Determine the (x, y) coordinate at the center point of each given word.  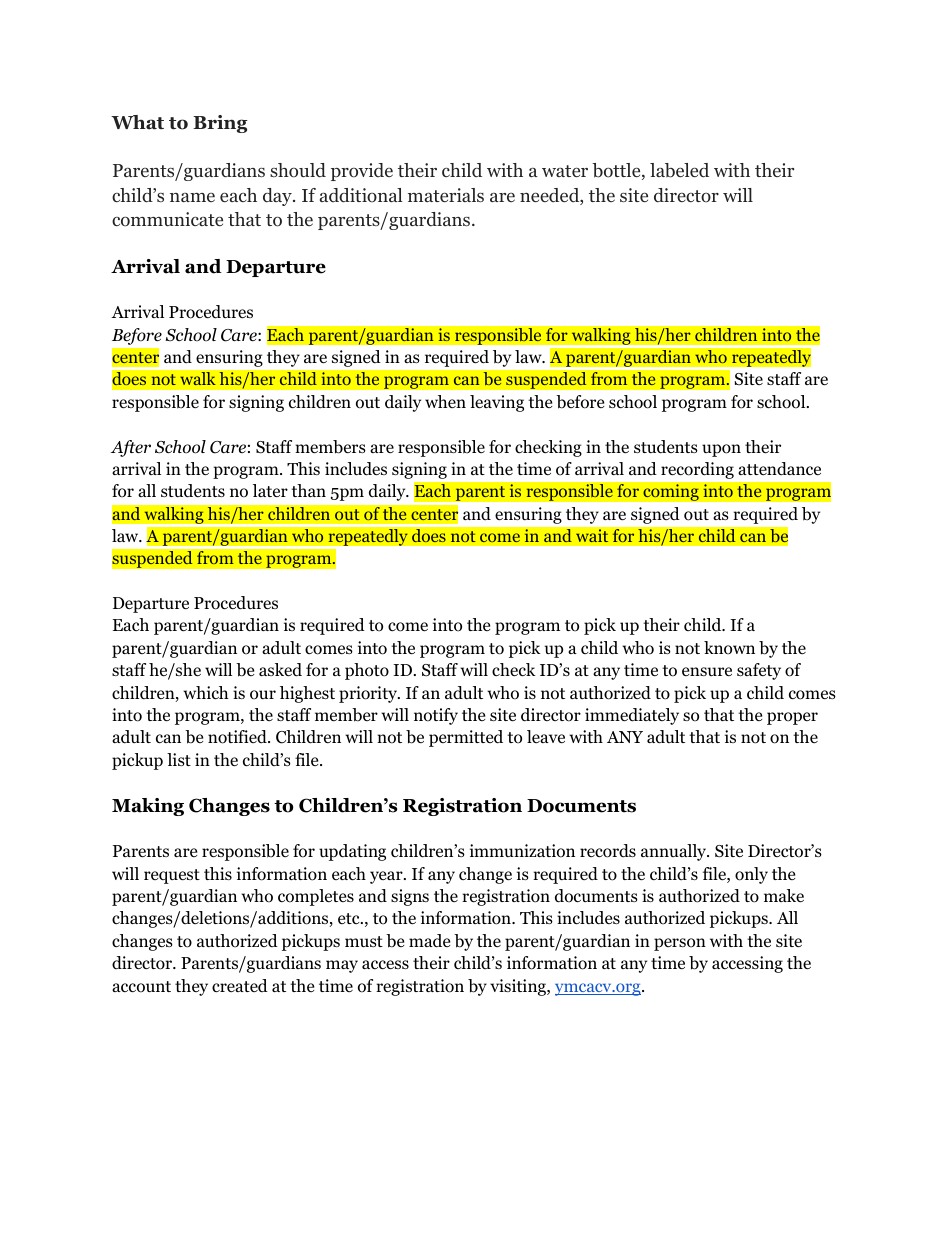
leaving (497, 403)
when (445, 401)
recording (697, 470)
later (270, 490)
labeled (679, 170)
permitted (466, 738)
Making (148, 807)
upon (721, 450)
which (205, 692)
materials (446, 195)
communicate (167, 219)
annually (675, 852)
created (240, 985)
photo (367, 671)
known (729, 648)
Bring (220, 124)
